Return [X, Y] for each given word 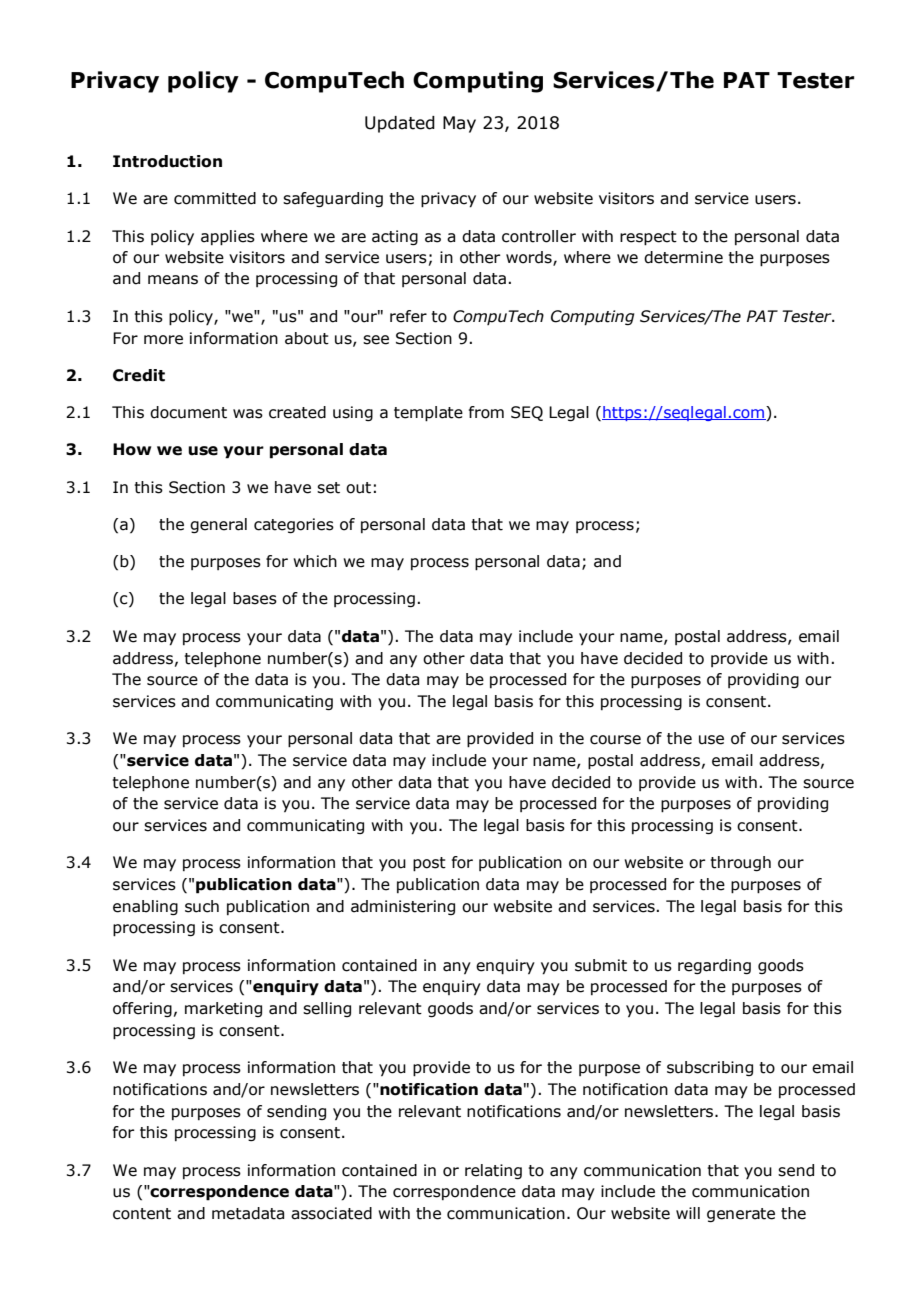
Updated [400, 124]
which [315, 561]
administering [403, 907]
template [428, 414]
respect [648, 238]
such [202, 906]
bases [255, 598]
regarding [714, 966]
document [188, 412]
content [142, 1214]
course [615, 740]
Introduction [167, 161]
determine [683, 257]
